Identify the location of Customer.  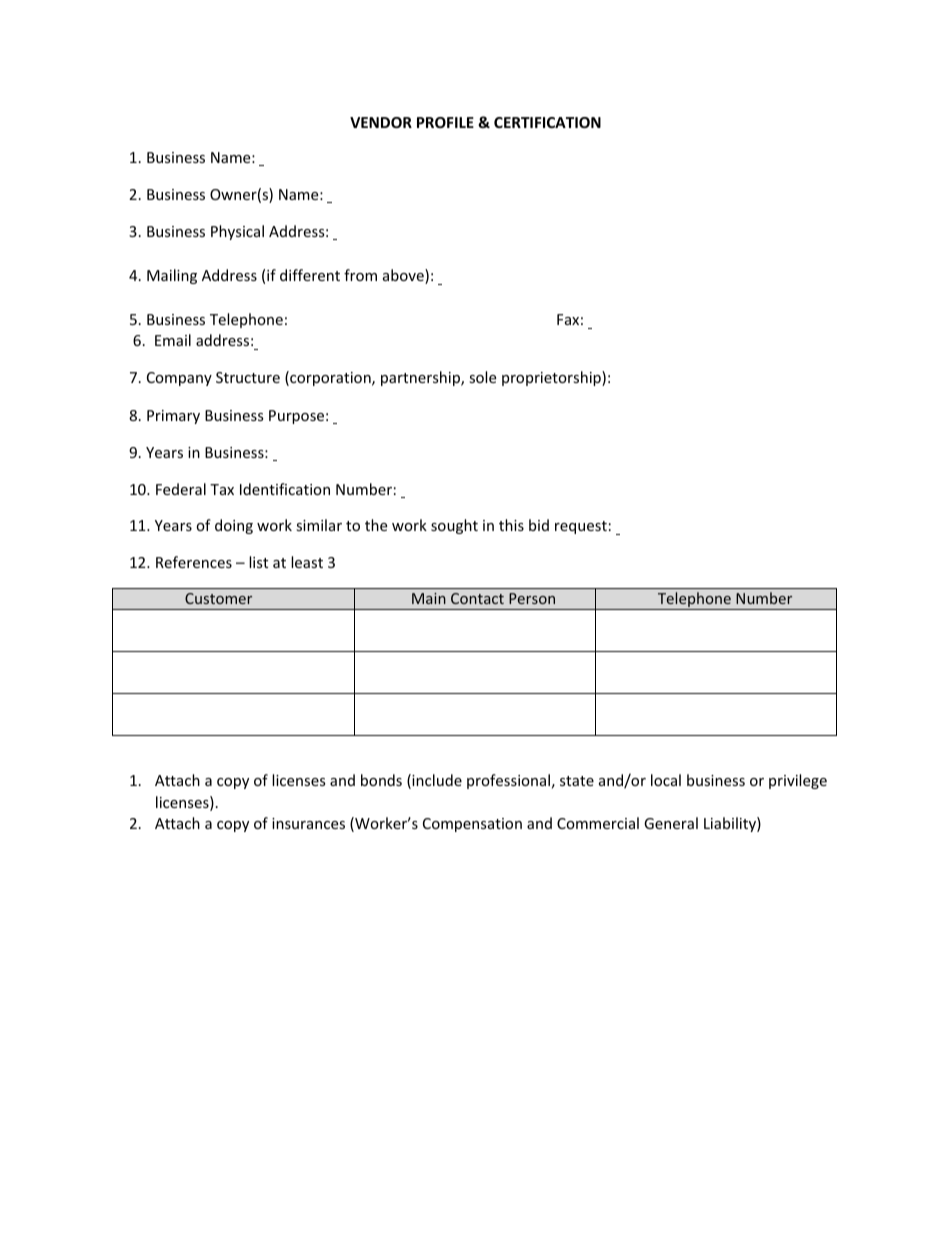
(218, 598).
